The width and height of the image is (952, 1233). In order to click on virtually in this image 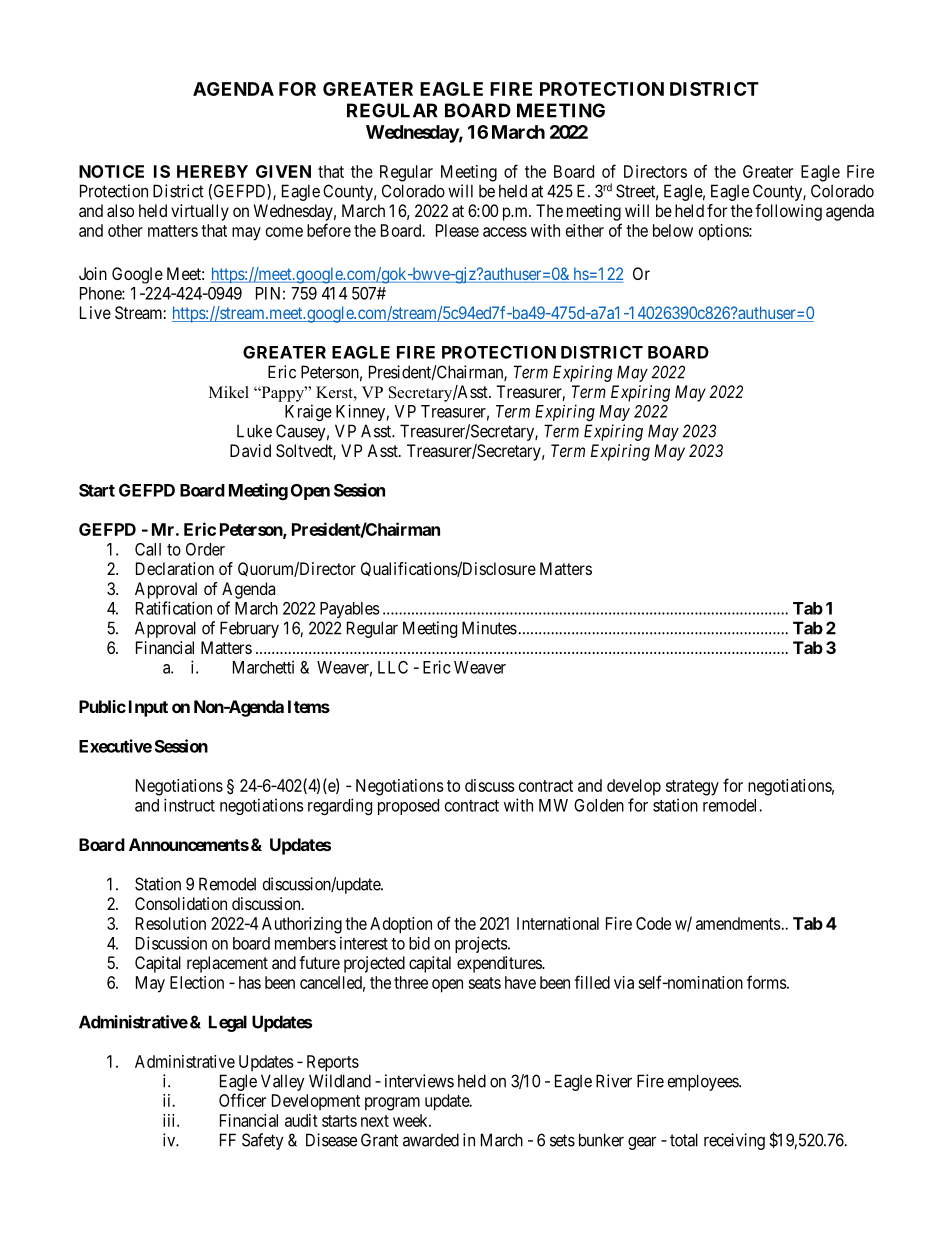, I will do `click(200, 212)`.
